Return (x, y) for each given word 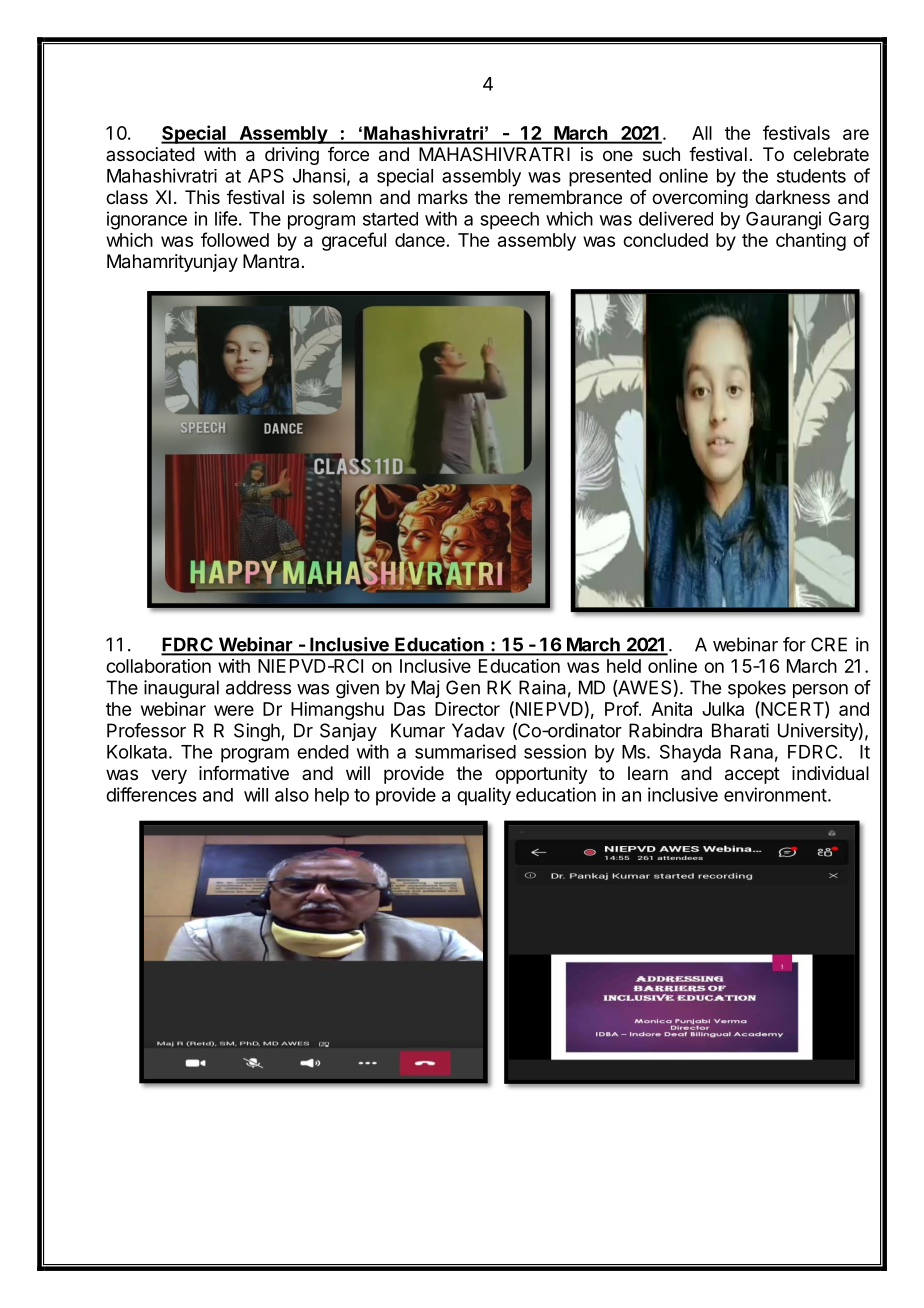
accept (752, 775)
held (624, 666)
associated (150, 154)
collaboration (158, 666)
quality (484, 796)
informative (244, 773)
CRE (829, 644)
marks (443, 197)
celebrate (831, 154)
